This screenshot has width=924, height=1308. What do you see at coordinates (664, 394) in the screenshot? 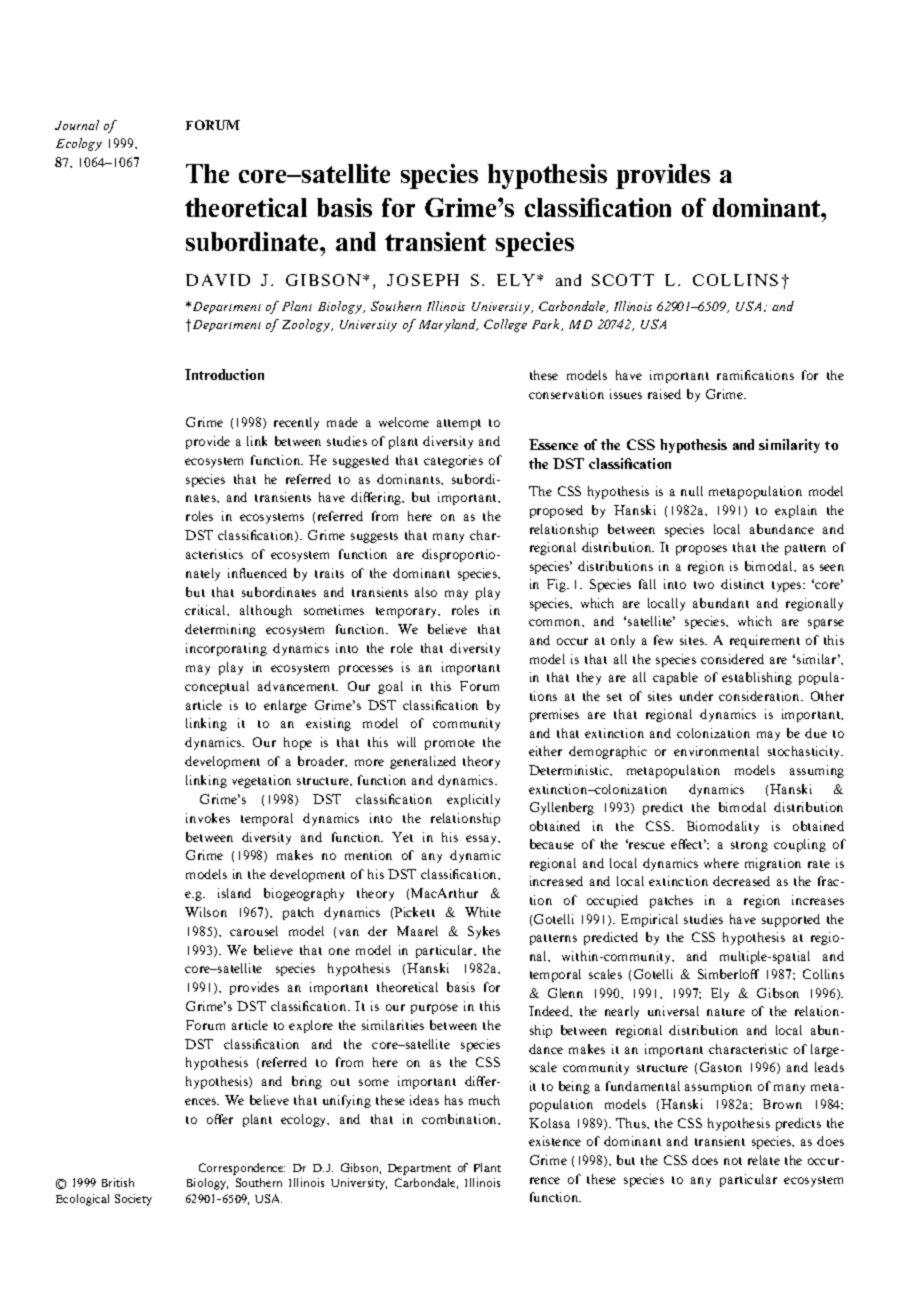
I see `raised` at bounding box center [664, 394].
